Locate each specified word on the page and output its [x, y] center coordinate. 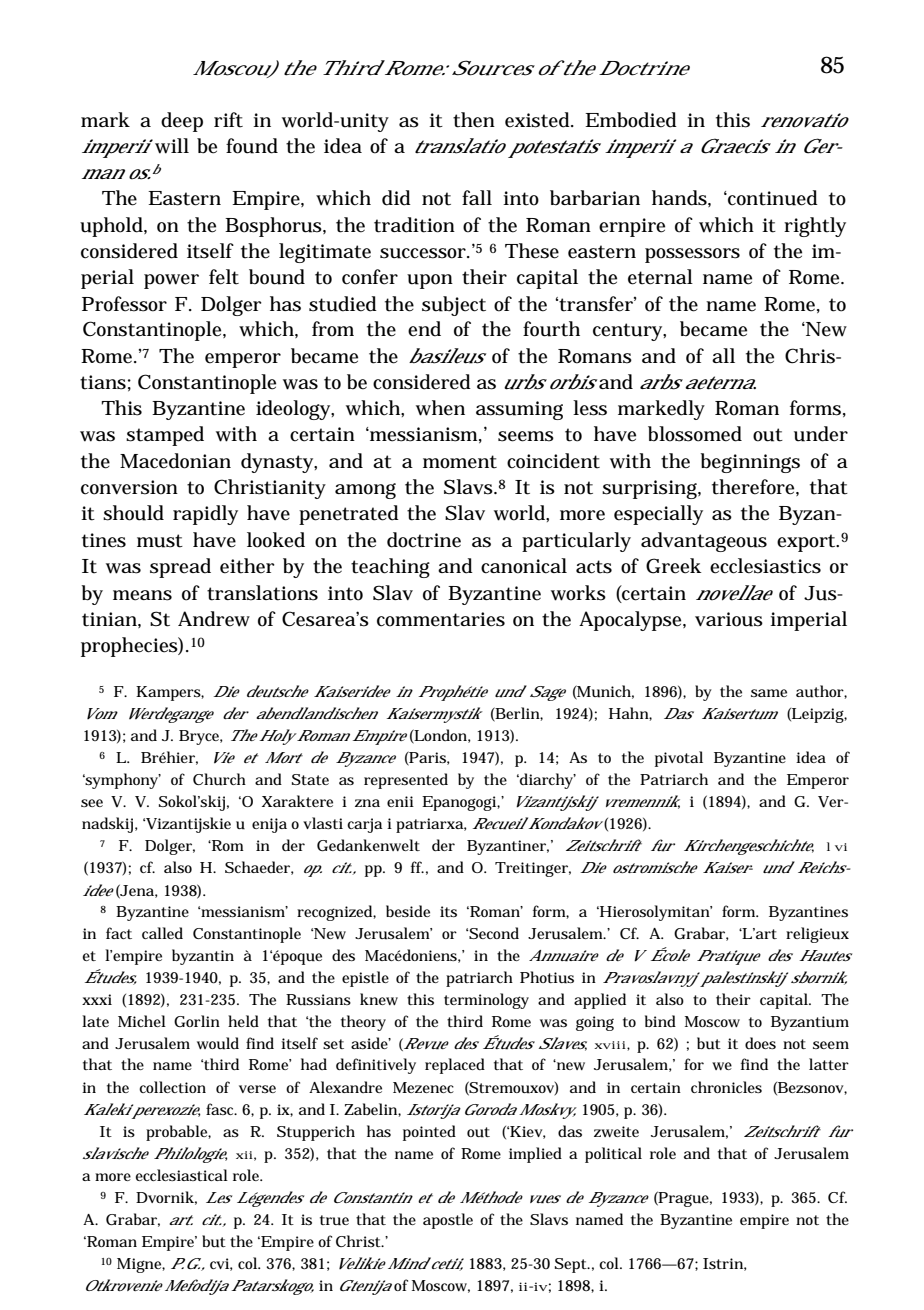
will [172, 146]
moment [460, 462]
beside [408, 911]
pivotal [679, 759]
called [162, 933]
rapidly [205, 515]
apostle [448, 1221]
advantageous [704, 542]
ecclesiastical [182, 1175]
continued [772, 198]
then [474, 120]
